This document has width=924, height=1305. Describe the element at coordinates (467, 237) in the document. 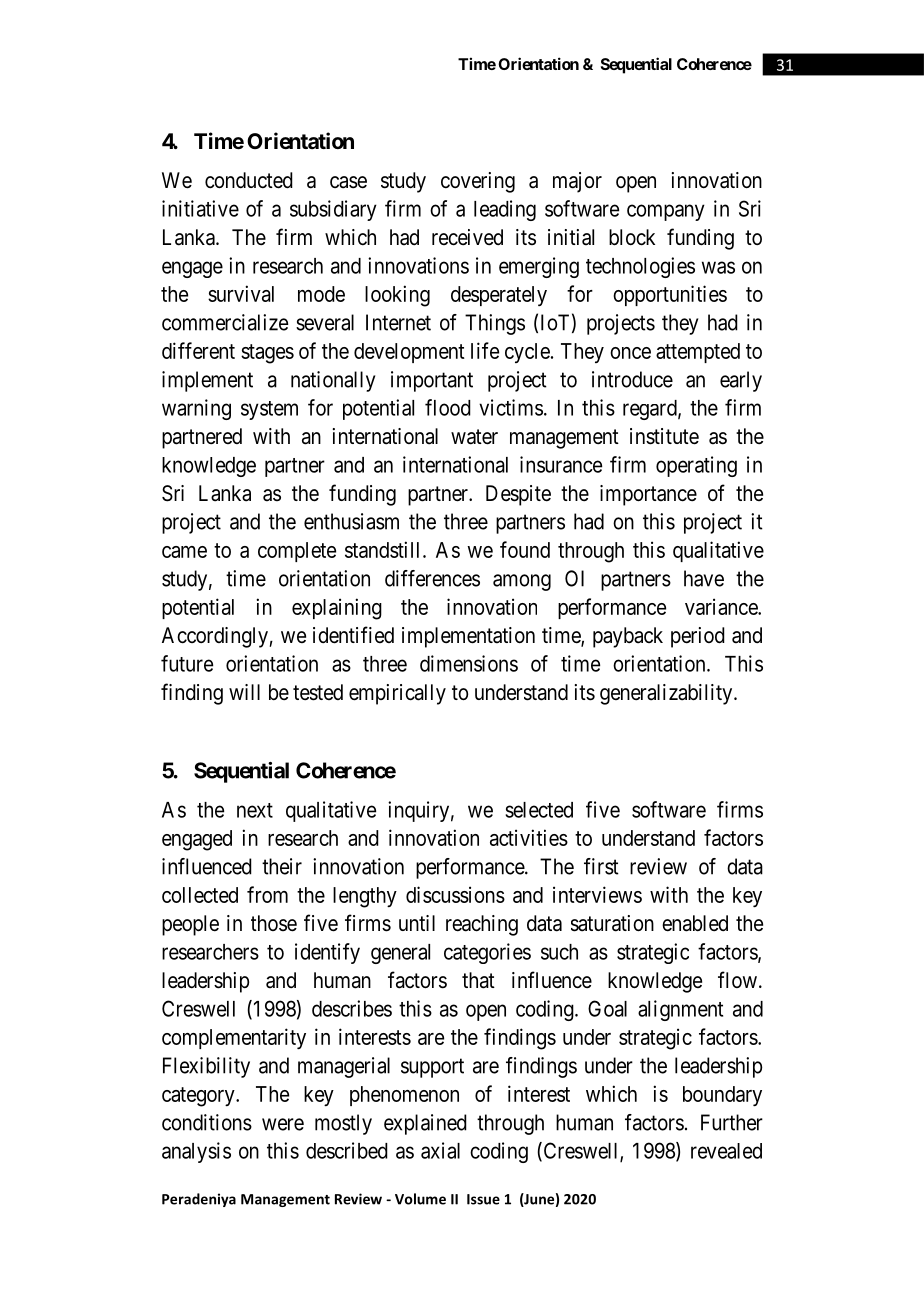

I see `received` at that location.
